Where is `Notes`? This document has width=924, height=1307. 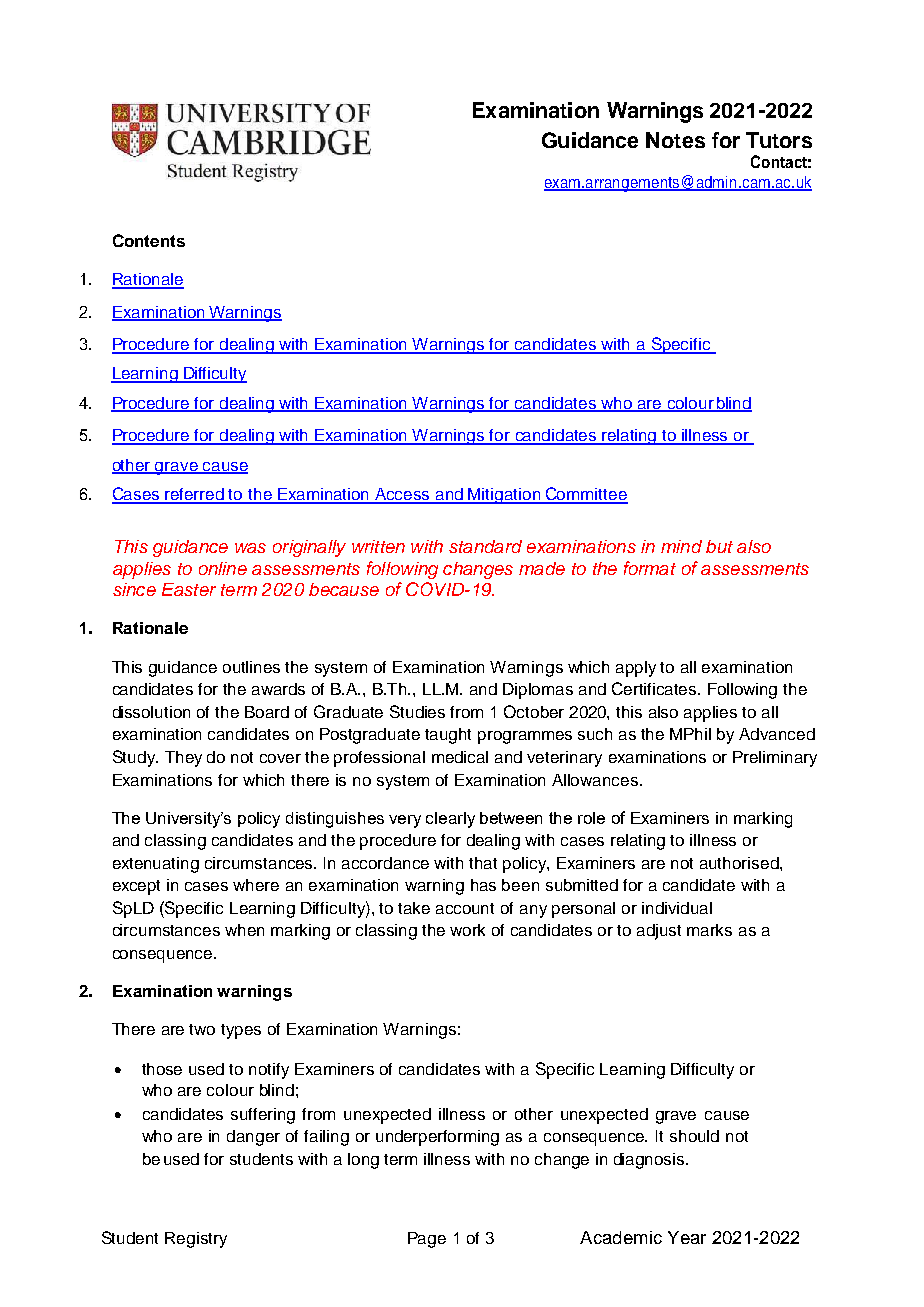
Notes is located at coordinates (675, 140).
